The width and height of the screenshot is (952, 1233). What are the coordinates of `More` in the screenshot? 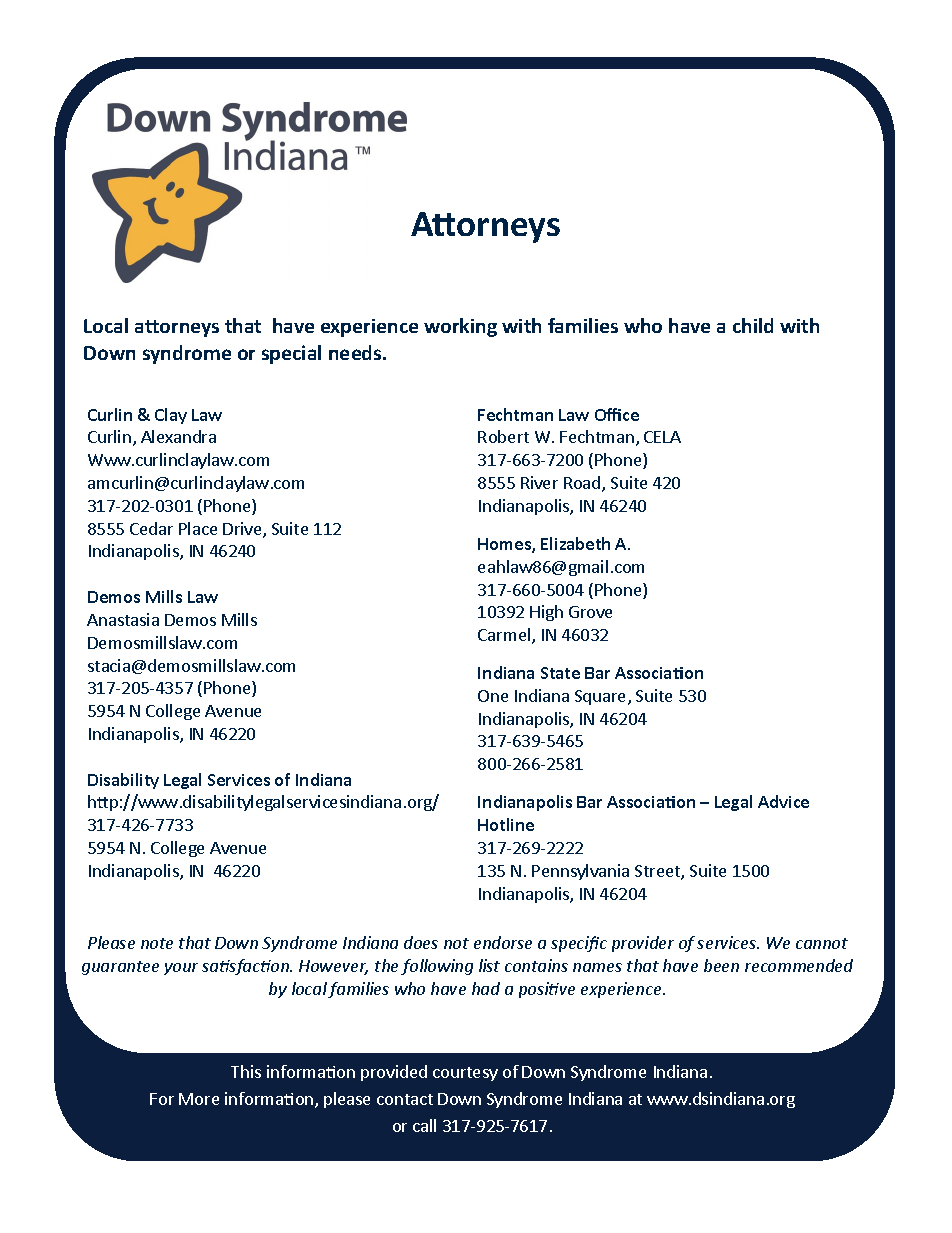 It's located at (199, 1099).
